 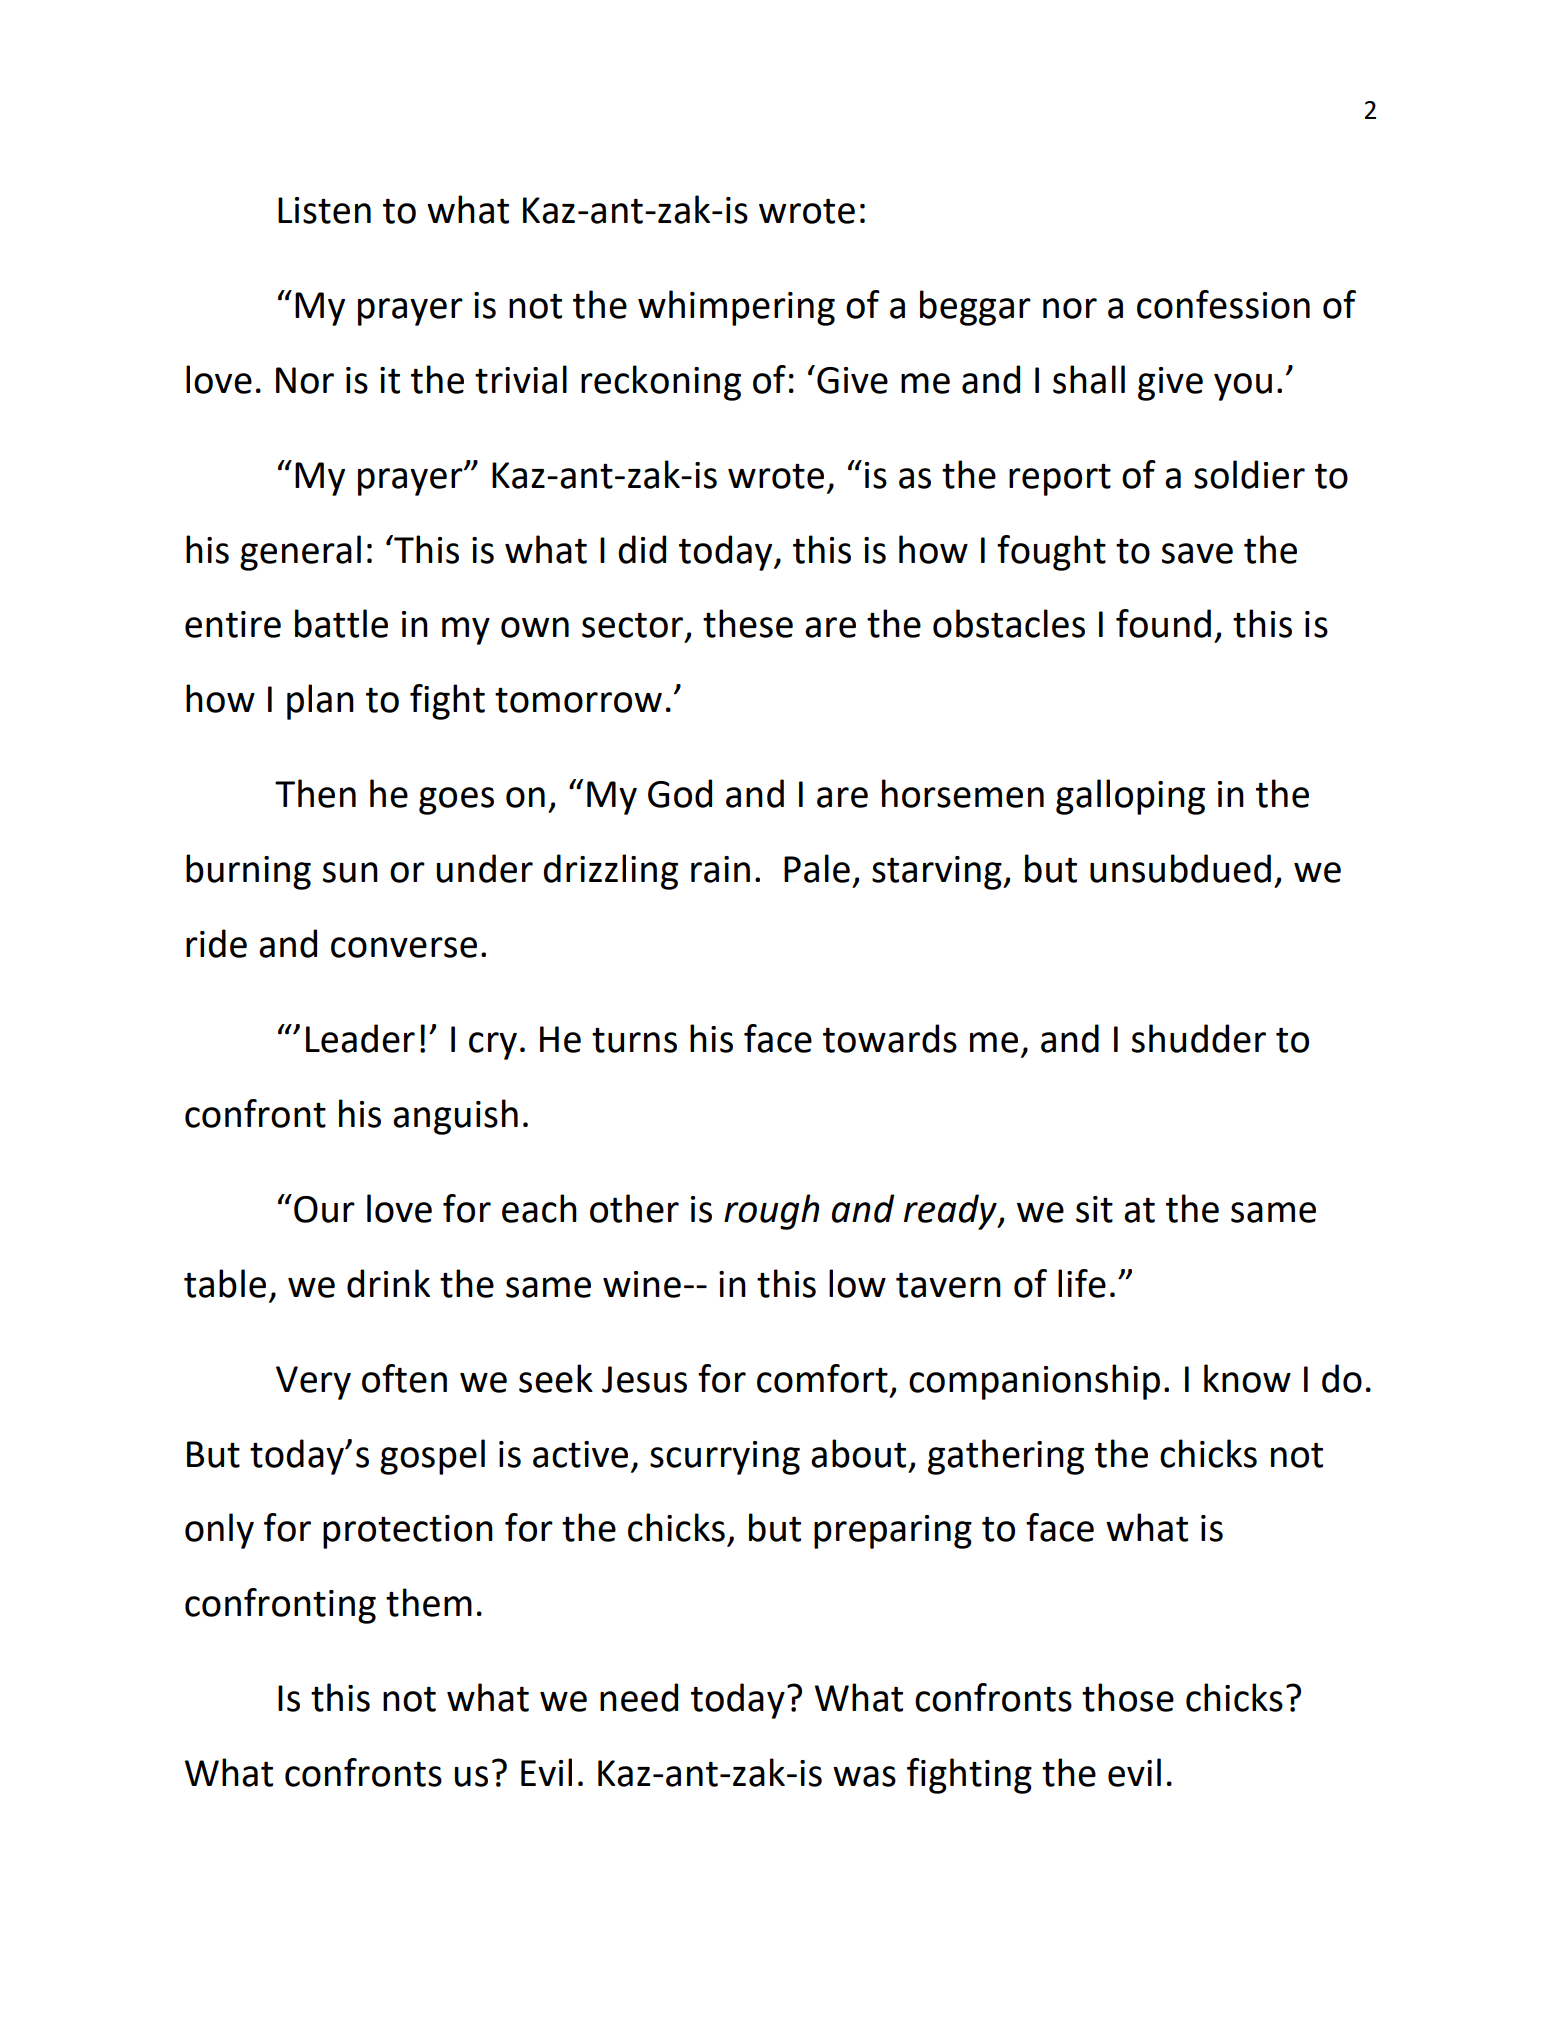 What do you see at coordinates (324, 1209) in the screenshot?
I see `Our` at bounding box center [324, 1209].
